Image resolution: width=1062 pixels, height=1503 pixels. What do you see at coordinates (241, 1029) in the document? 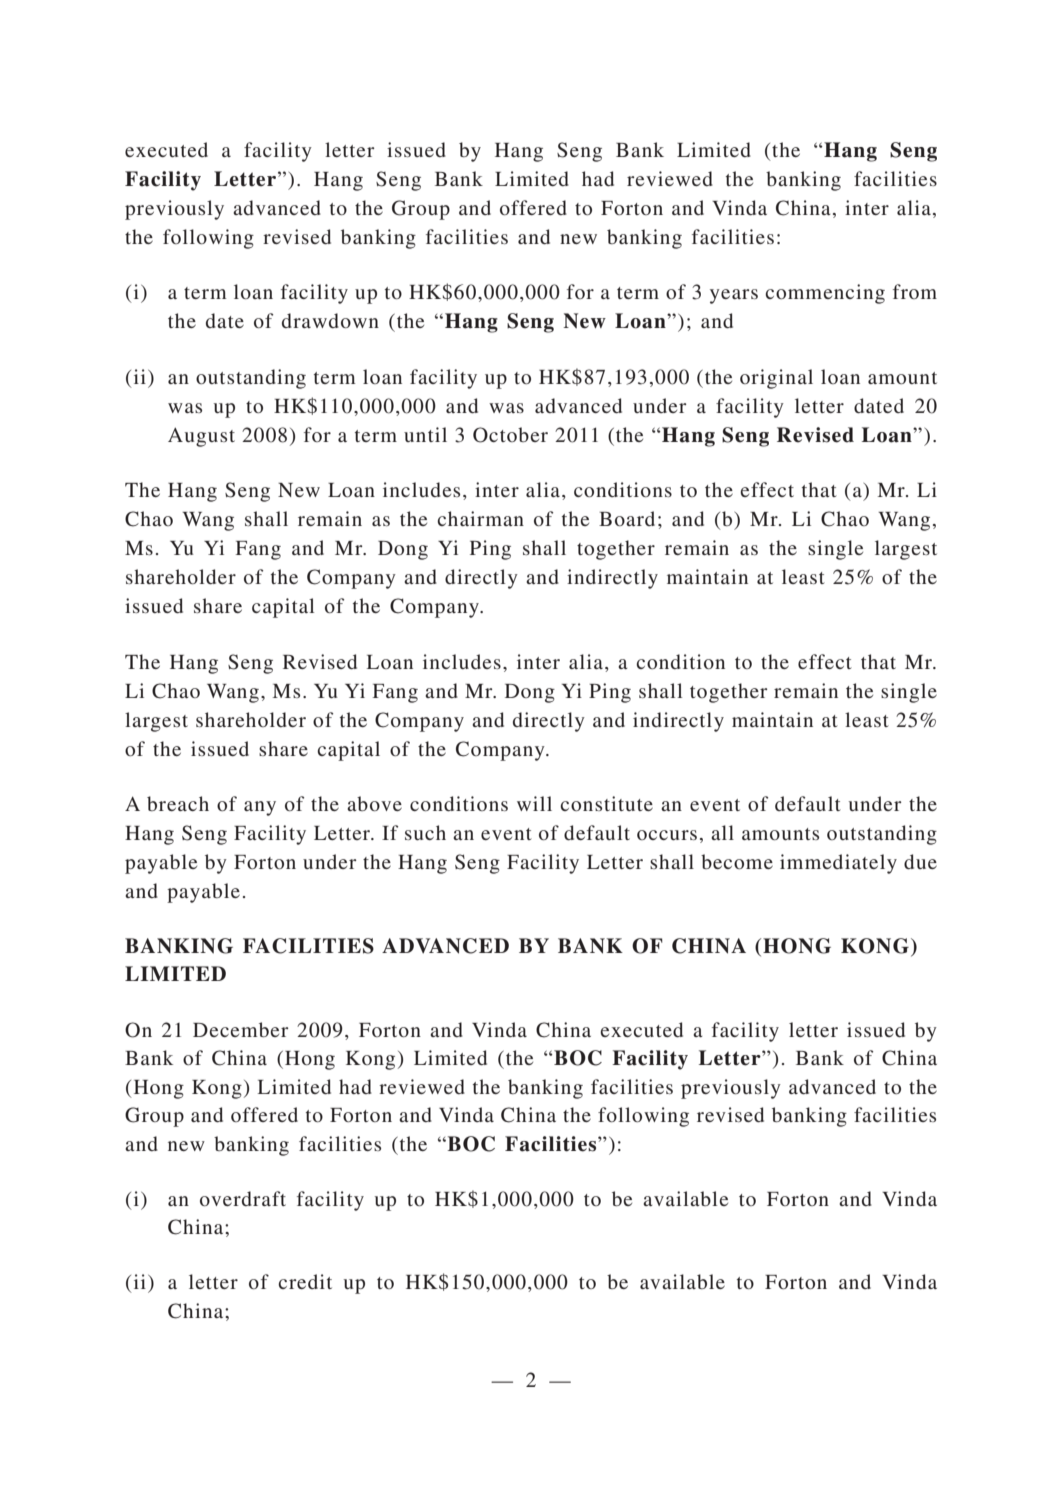
I see `December` at bounding box center [241, 1029].
